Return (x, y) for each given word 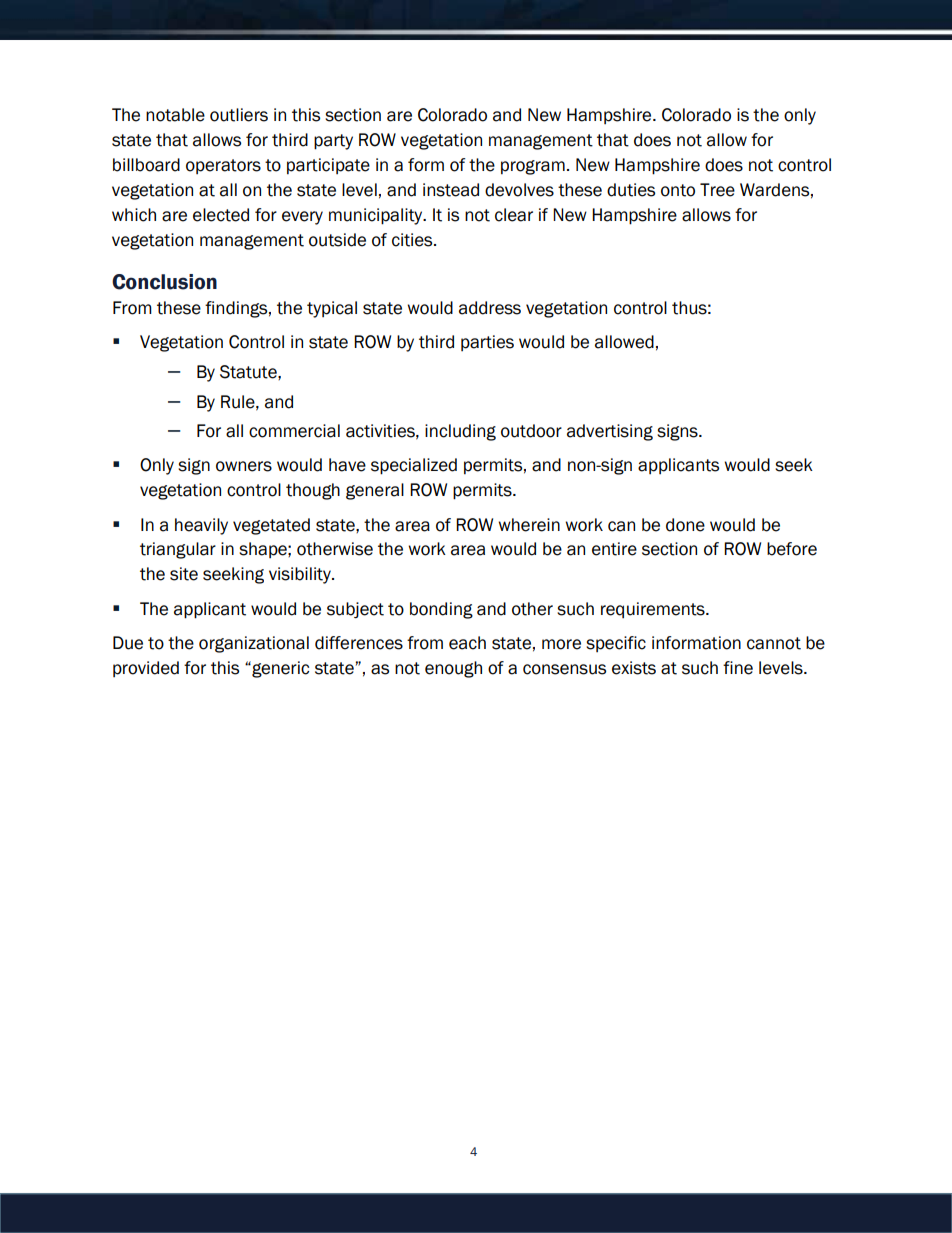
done (685, 525)
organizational (254, 644)
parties (487, 343)
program (533, 167)
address (490, 308)
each (467, 643)
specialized (414, 466)
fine (738, 668)
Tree (717, 190)
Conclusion (164, 282)
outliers (239, 115)
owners (244, 466)
